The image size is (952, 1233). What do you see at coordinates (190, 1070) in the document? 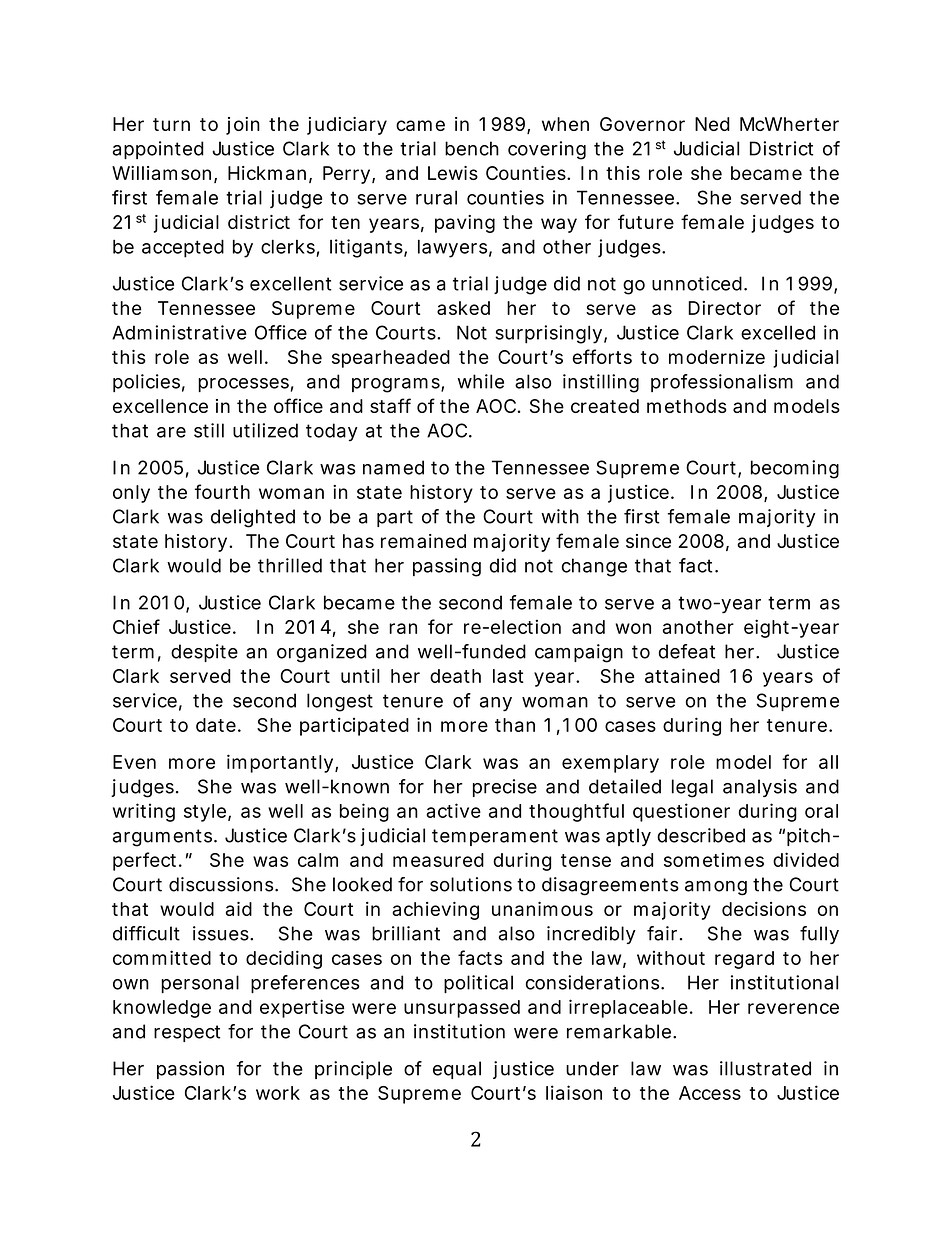
I see `passion` at bounding box center [190, 1070].
